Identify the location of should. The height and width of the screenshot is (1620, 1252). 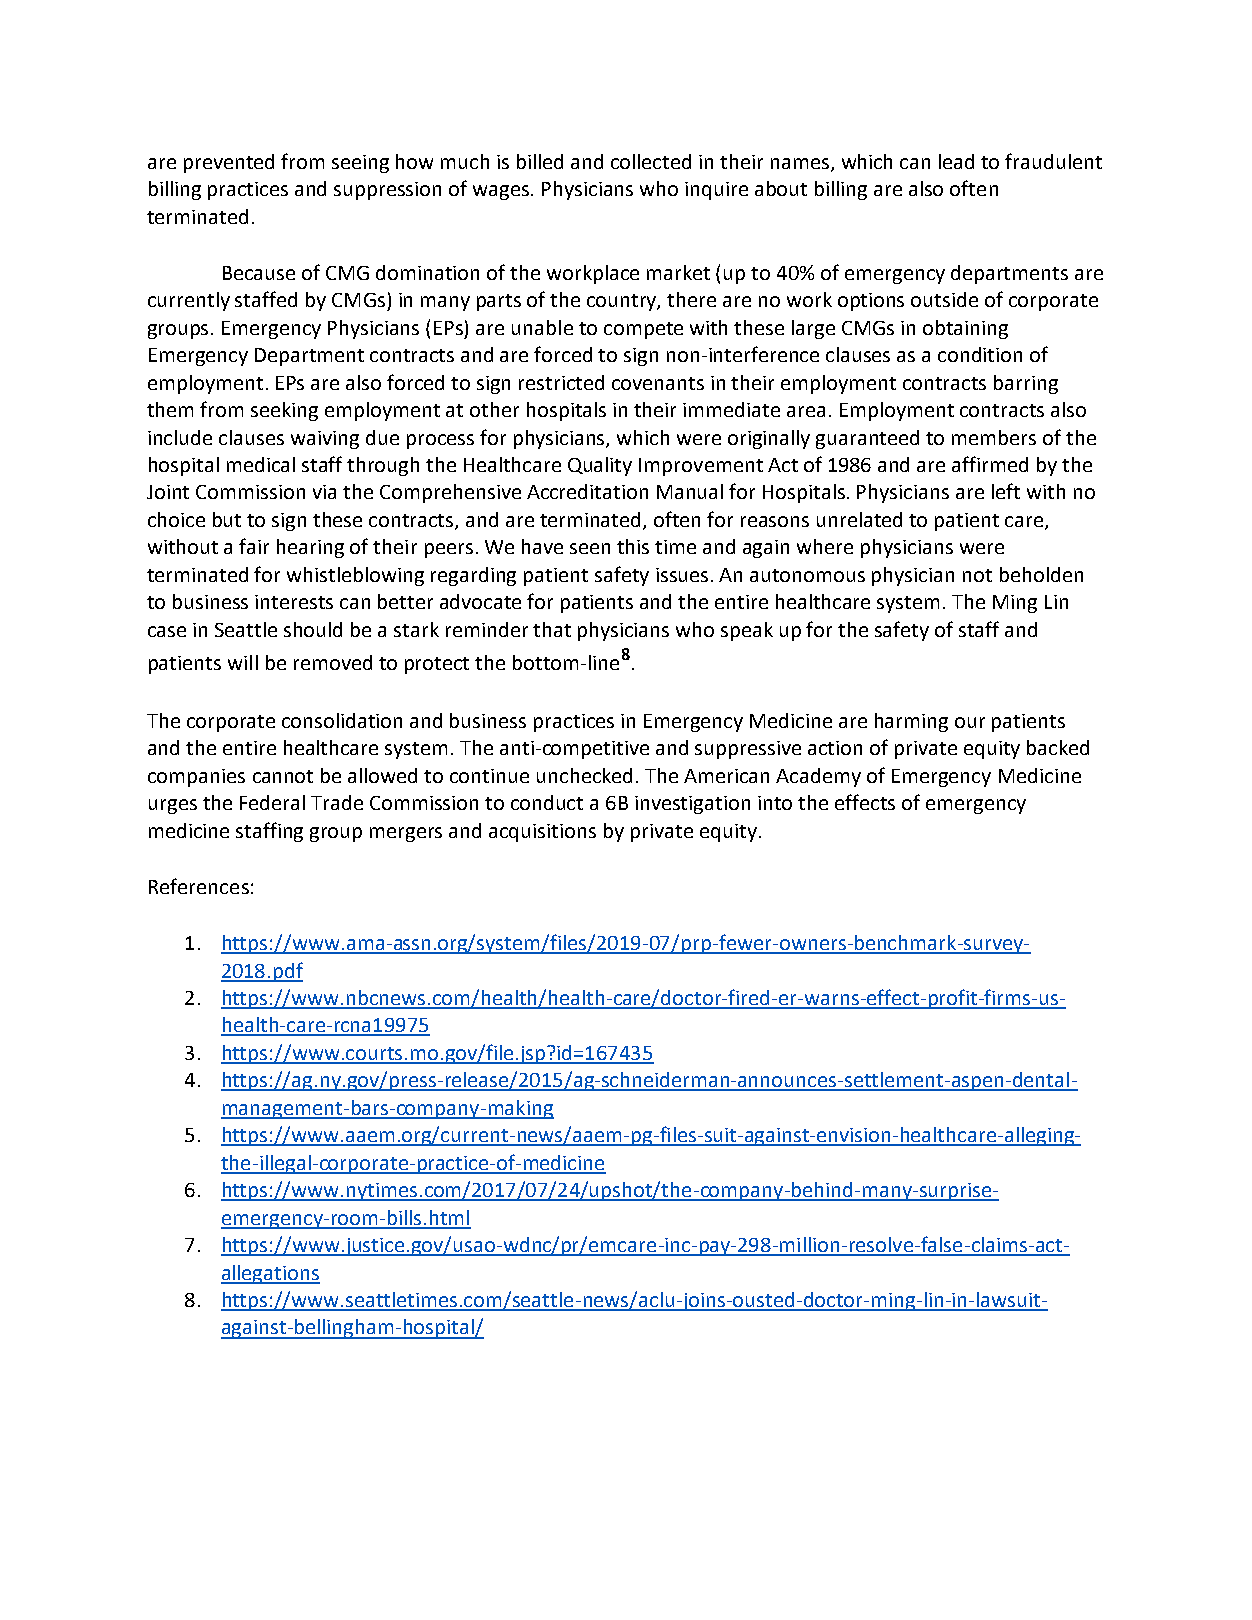
(313, 629).
